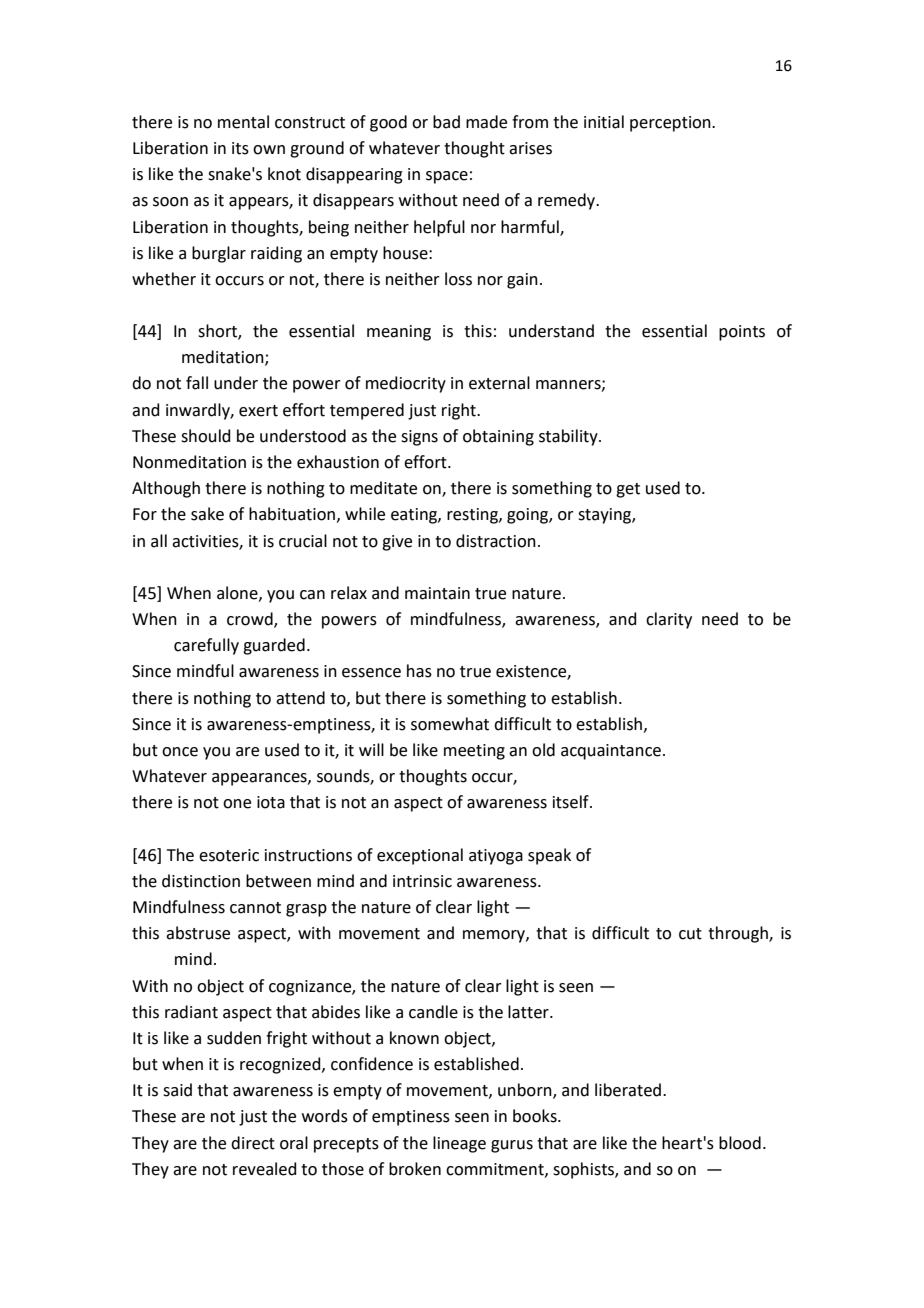 This image has height=1308, width=924. What do you see at coordinates (206, 646) in the image?
I see `carefully` at bounding box center [206, 646].
